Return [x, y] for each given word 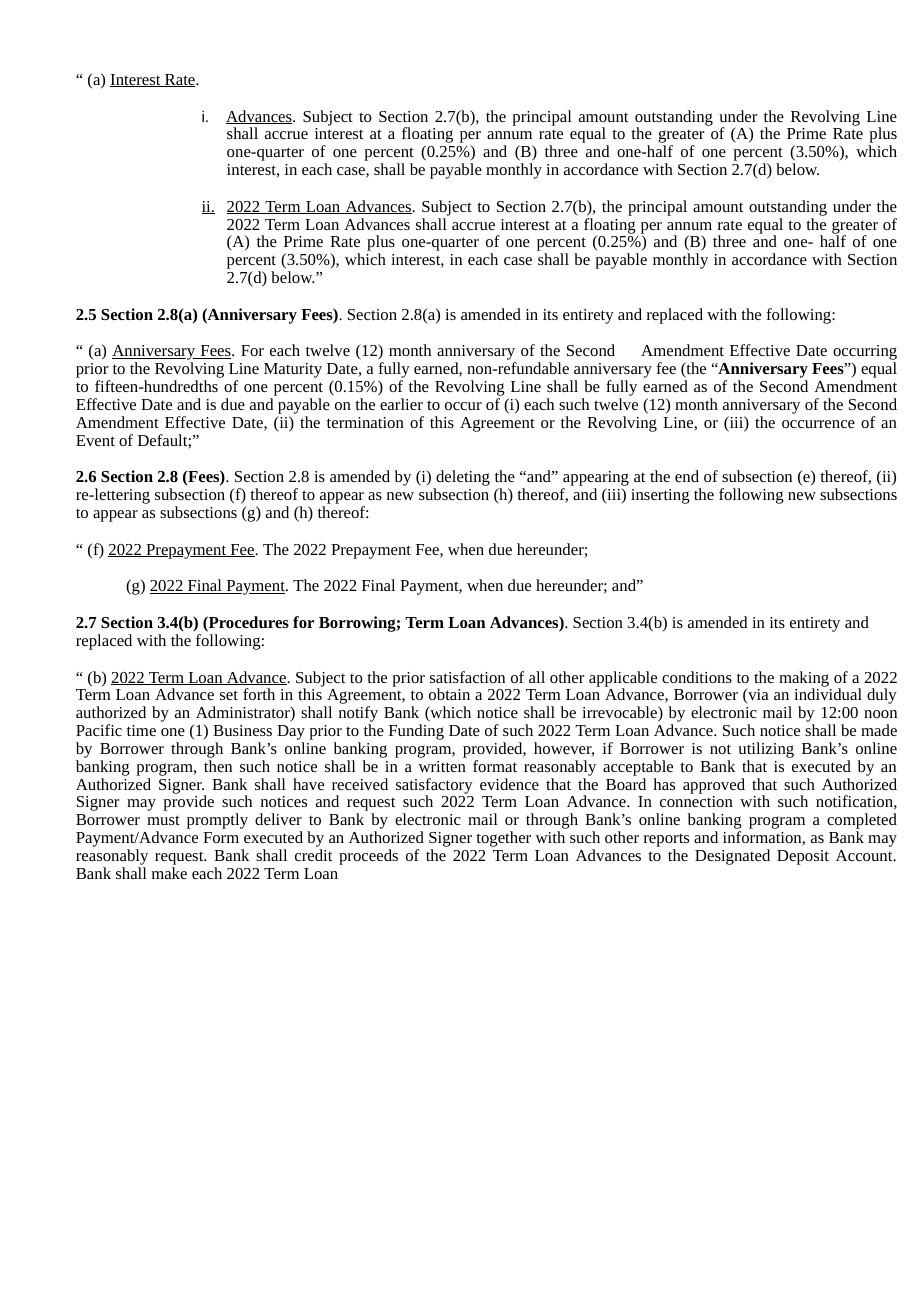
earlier [401, 404]
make [169, 873]
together [503, 839]
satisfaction [467, 677]
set [229, 695]
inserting [660, 496]
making [804, 680]
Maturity [293, 370]
